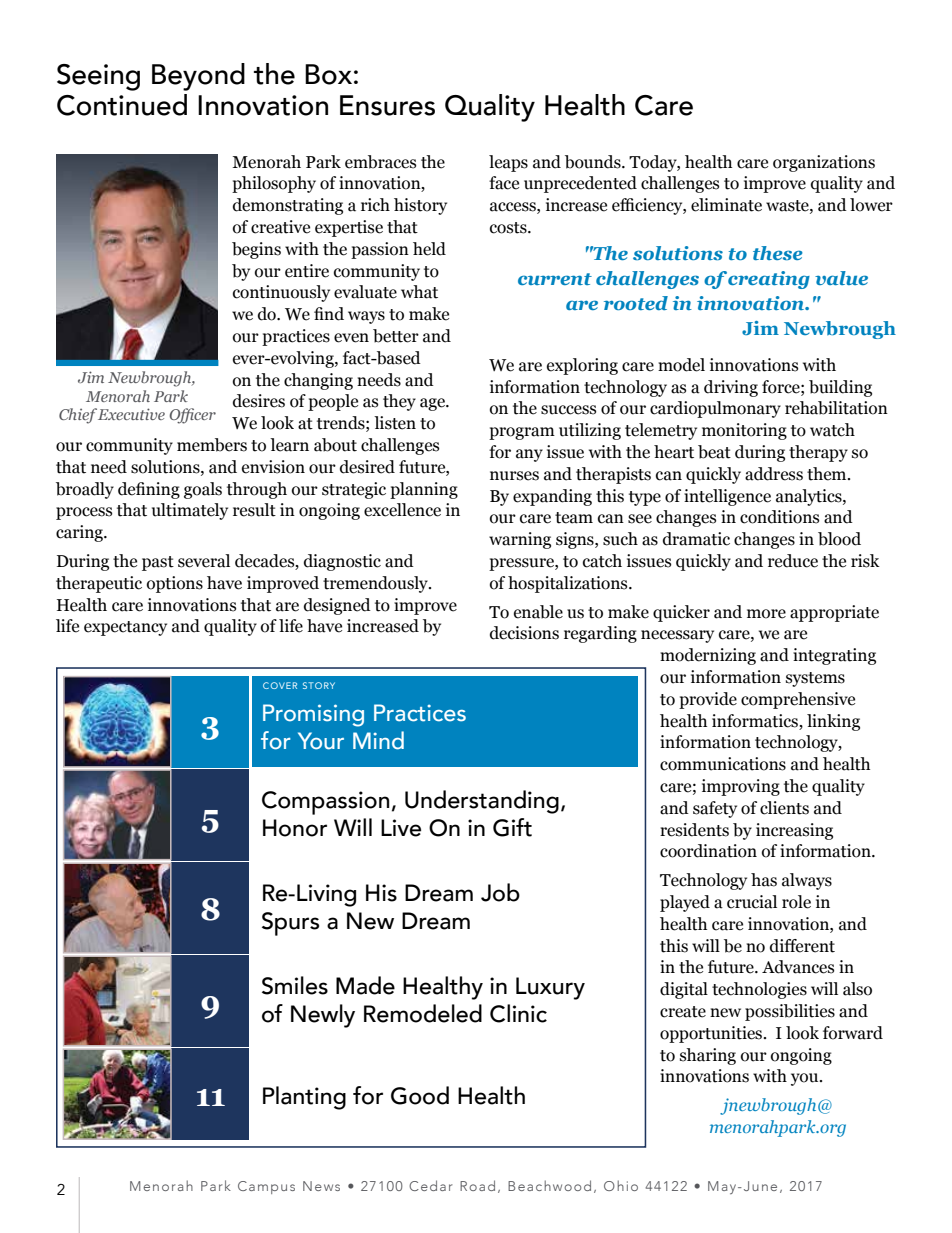 This screenshot has width=952, height=1233. Describe the element at coordinates (824, 163) in the screenshot. I see `organizations` at that location.
